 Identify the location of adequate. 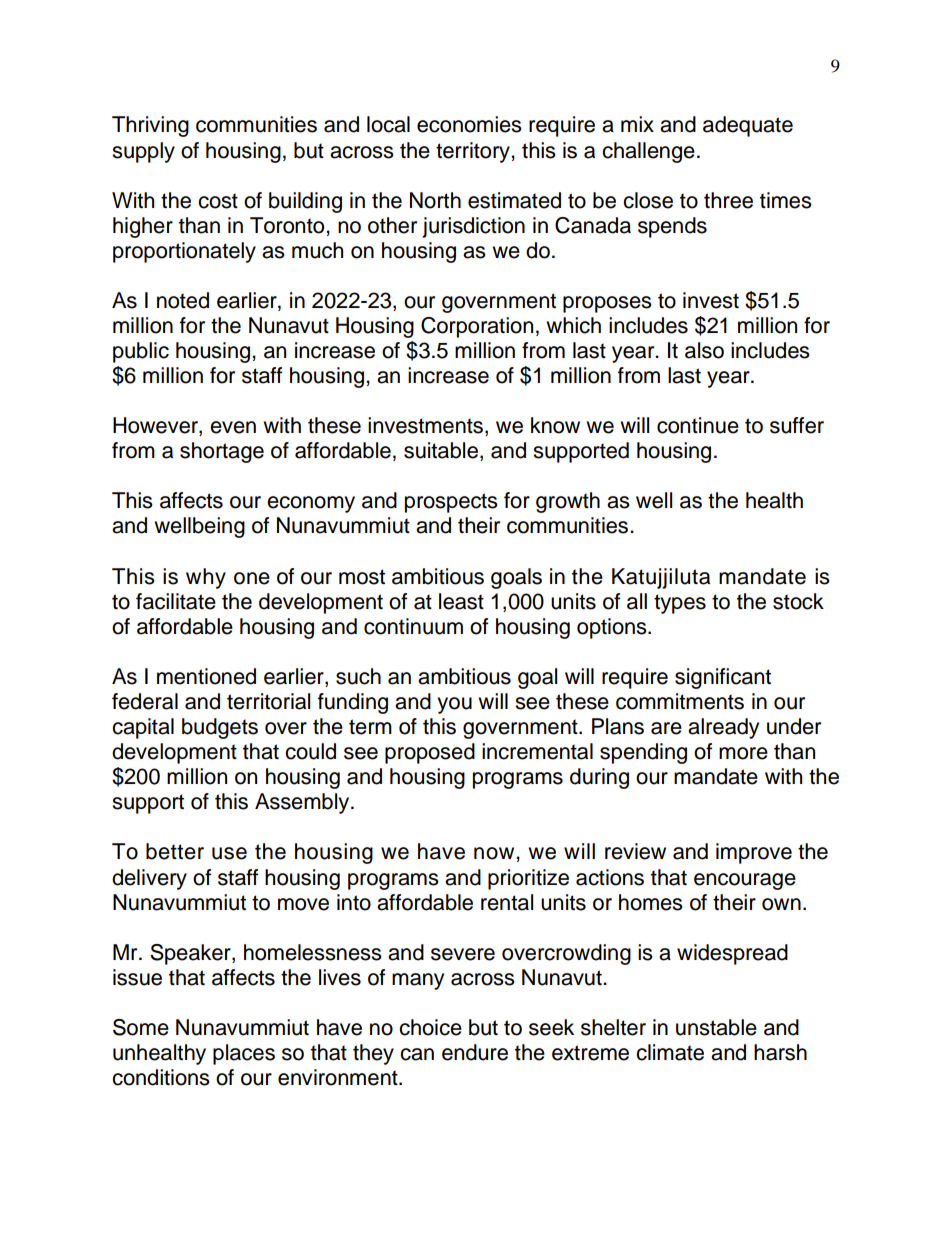
(748, 126).
